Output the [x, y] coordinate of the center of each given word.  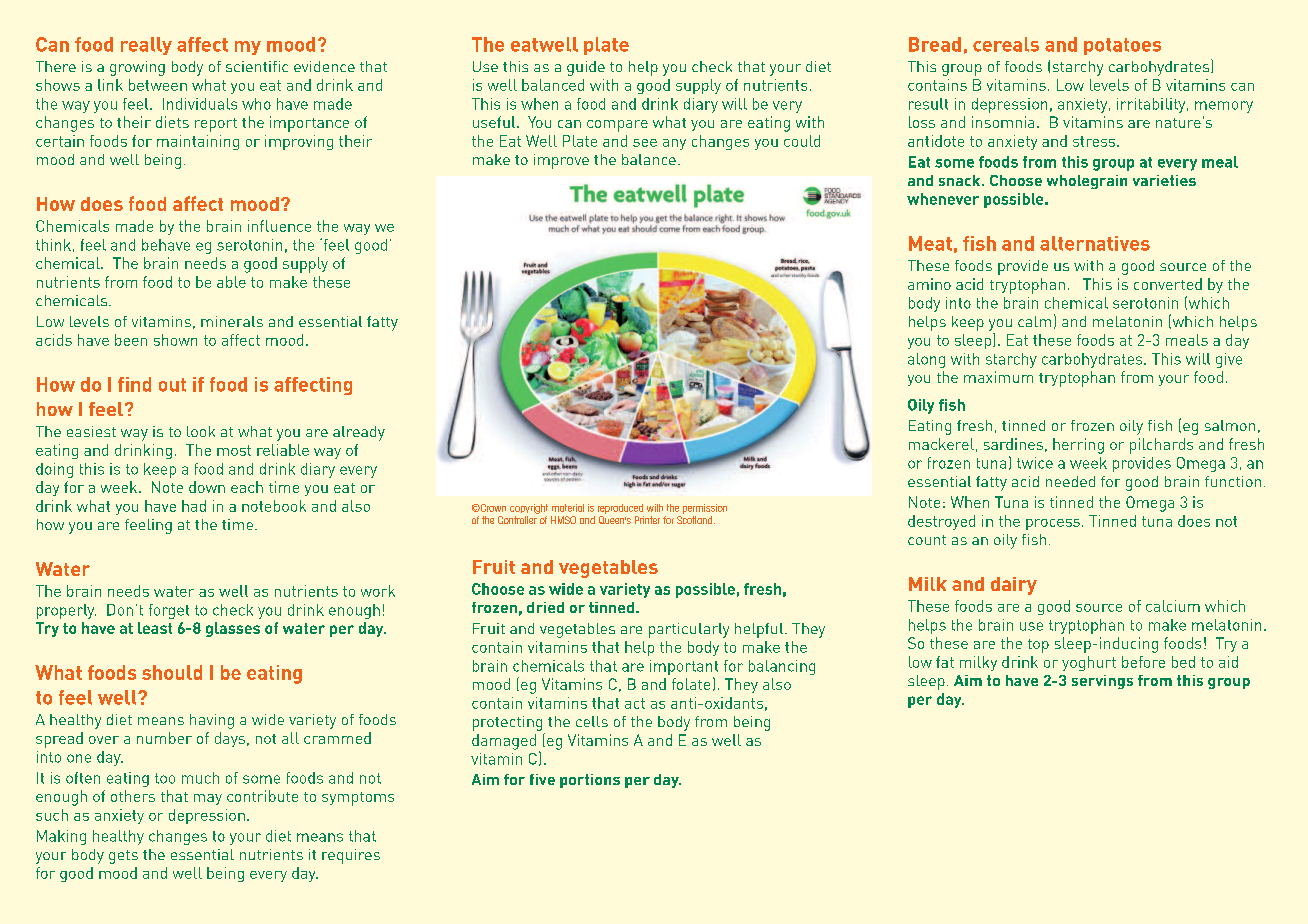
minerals [232, 321]
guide [586, 68]
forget [169, 611]
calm [1034, 321]
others [133, 796]
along [926, 360]
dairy [1014, 586]
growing [137, 68]
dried [545, 607]
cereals [1006, 44]
